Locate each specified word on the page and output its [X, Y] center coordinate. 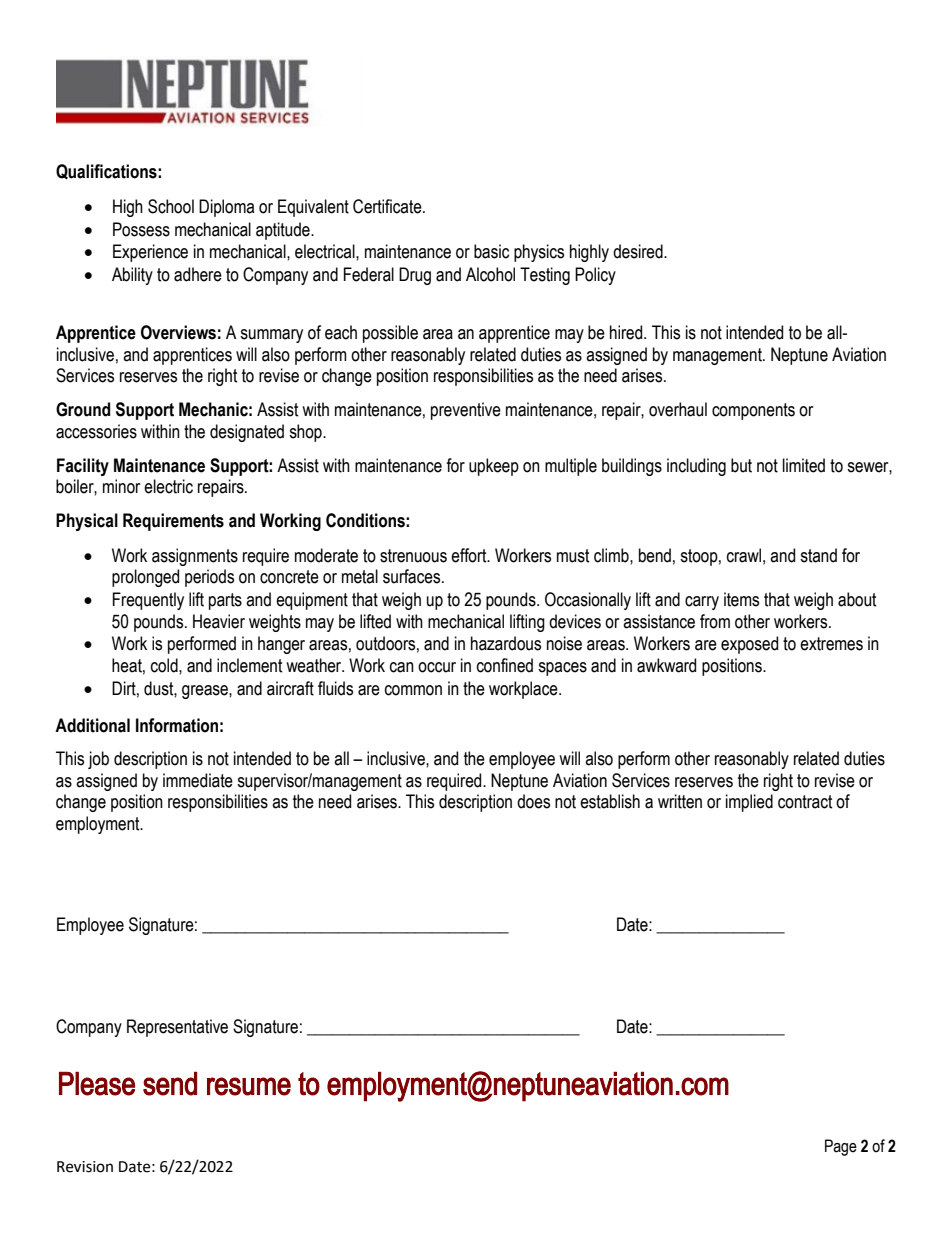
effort [470, 555]
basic [491, 251]
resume [249, 1086]
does [533, 801]
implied [749, 803]
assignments [195, 557]
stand [818, 555]
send [170, 1084]
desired [639, 251]
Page [841, 1147]
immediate [198, 780]
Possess [141, 229]
